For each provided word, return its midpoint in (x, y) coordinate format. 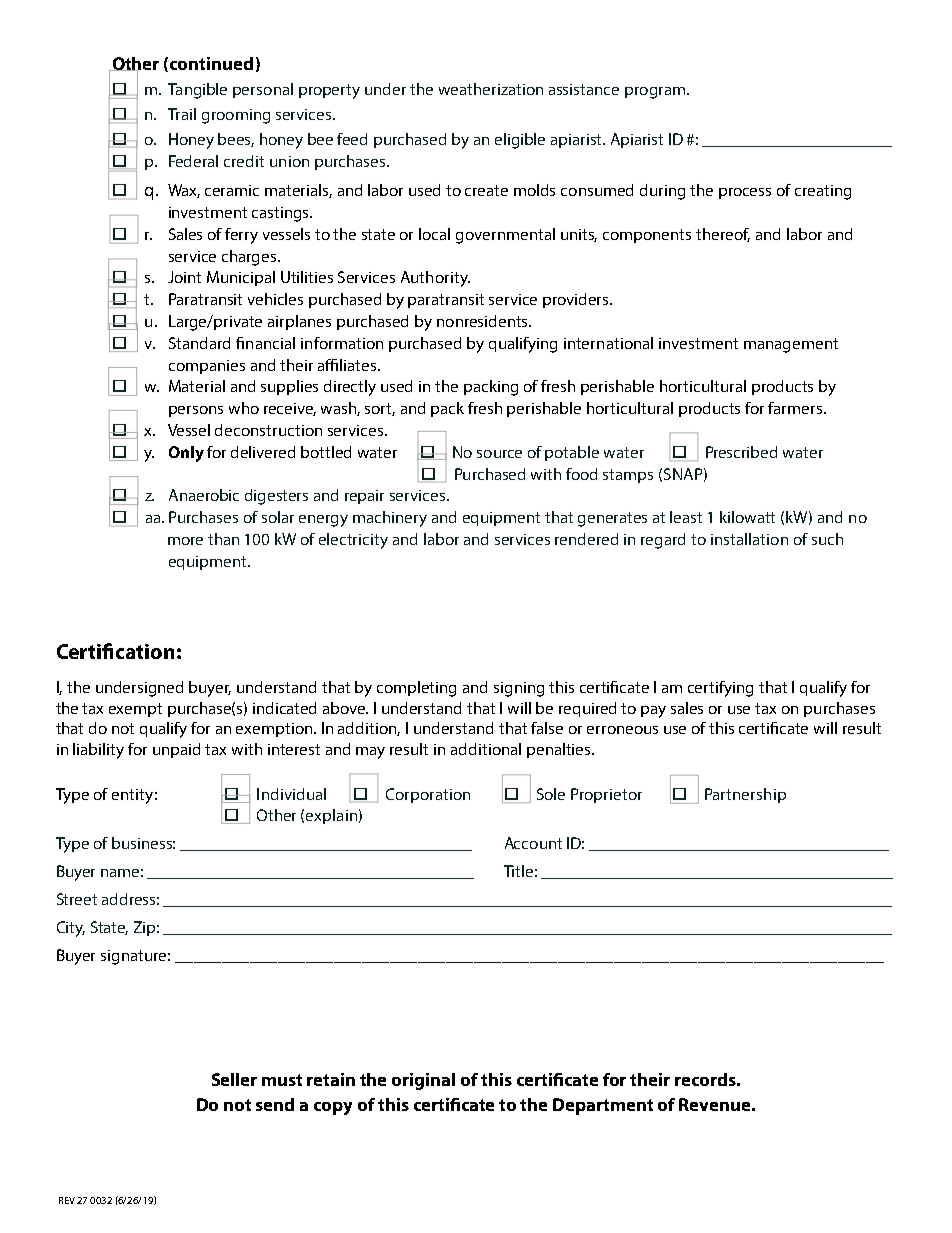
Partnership (745, 795)
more (185, 541)
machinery (390, 519)
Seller (234, 1079)
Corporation (428, 795)
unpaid (176, 750)
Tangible (197, 91)
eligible (520, 141)
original (423, 1081)
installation (749, 539)
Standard (199, 343)
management (791, 345)
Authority (435, 279)
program (656, 93)
